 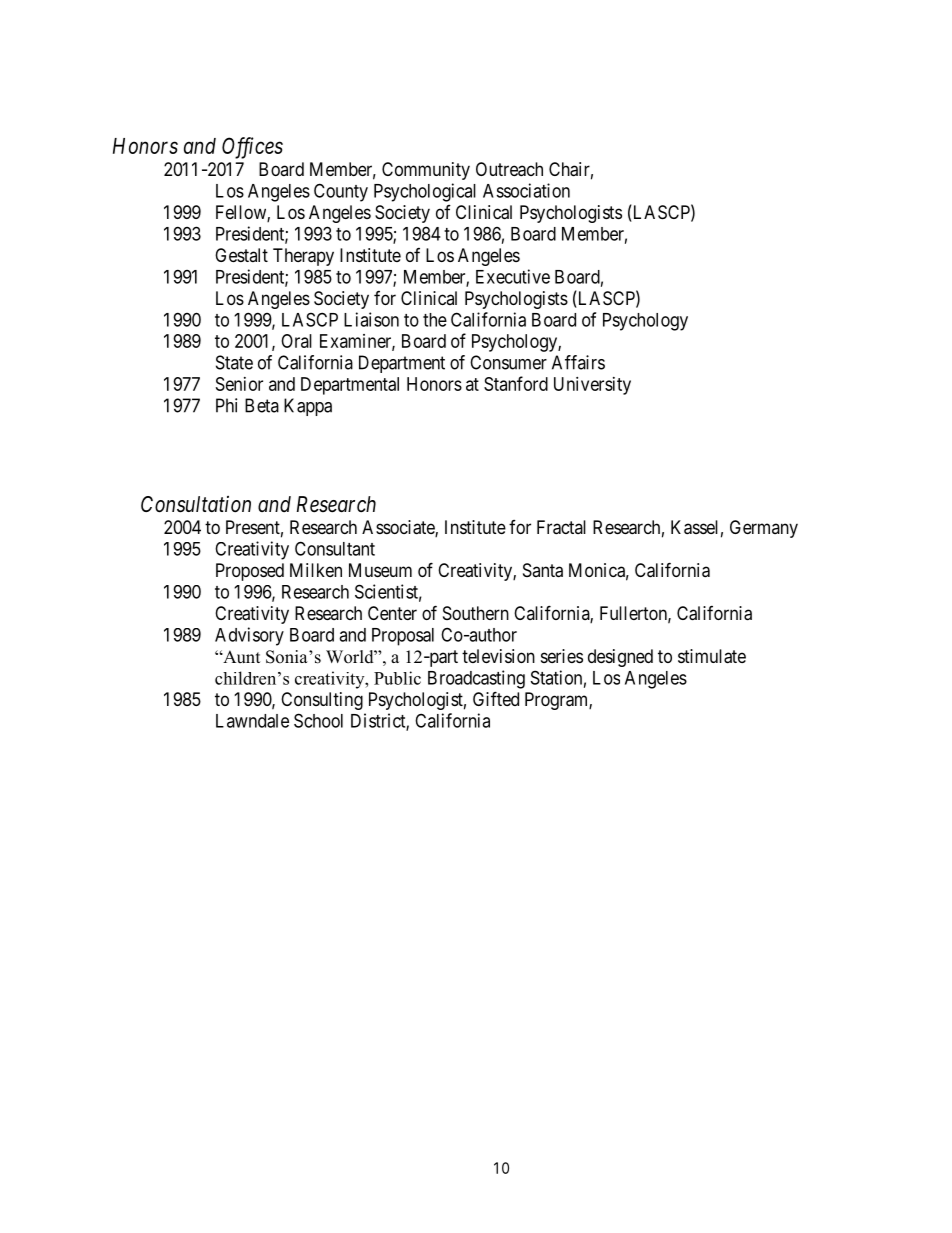 What do you see at coordinates (322, 701) in the document?
I see `Consulting` at bounding box center [322, 701].
